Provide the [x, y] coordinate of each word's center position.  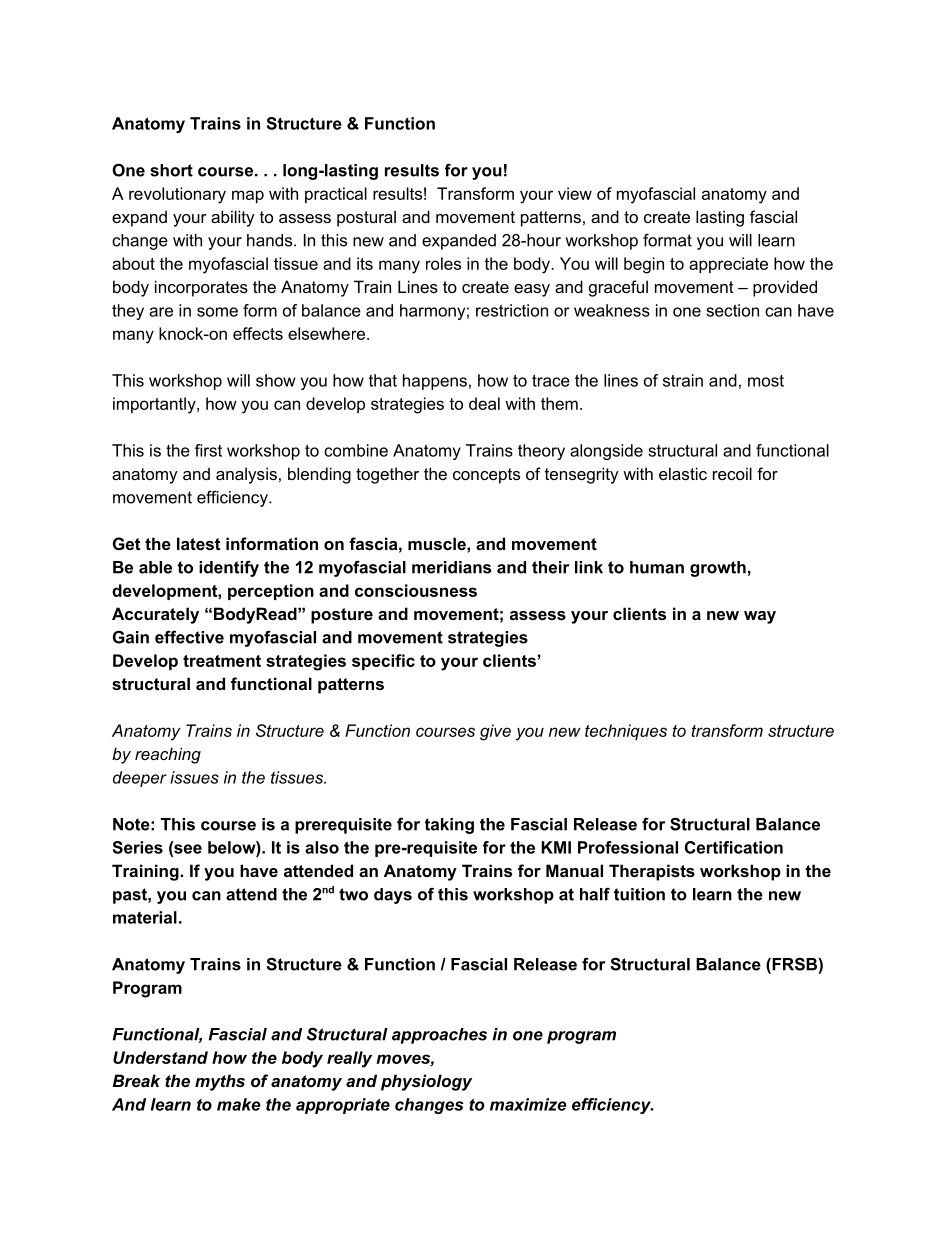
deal [484, 403]
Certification [734, 847]
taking [449, 826]
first [208, 450]
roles [443, 263]
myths [220, 1082]
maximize [528, 1104]
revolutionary [177, 195]
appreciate [728, 265]
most [766, 381]
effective [189, 637]
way [760, 617]
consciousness [416, 590]
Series [138, 847]
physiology [426, 1082]
